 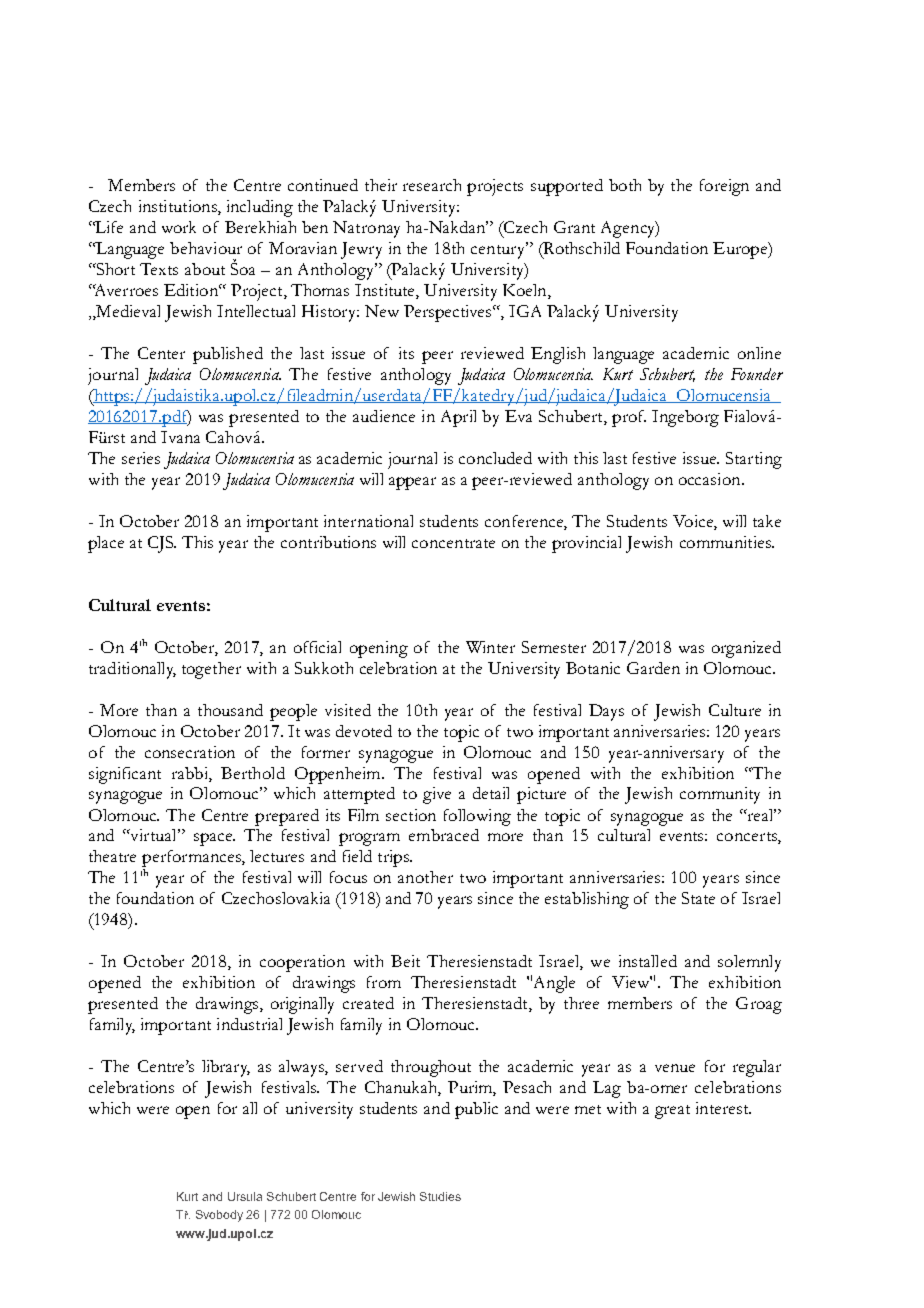 I want to click on industrial, so click(x=249, y=1024).
